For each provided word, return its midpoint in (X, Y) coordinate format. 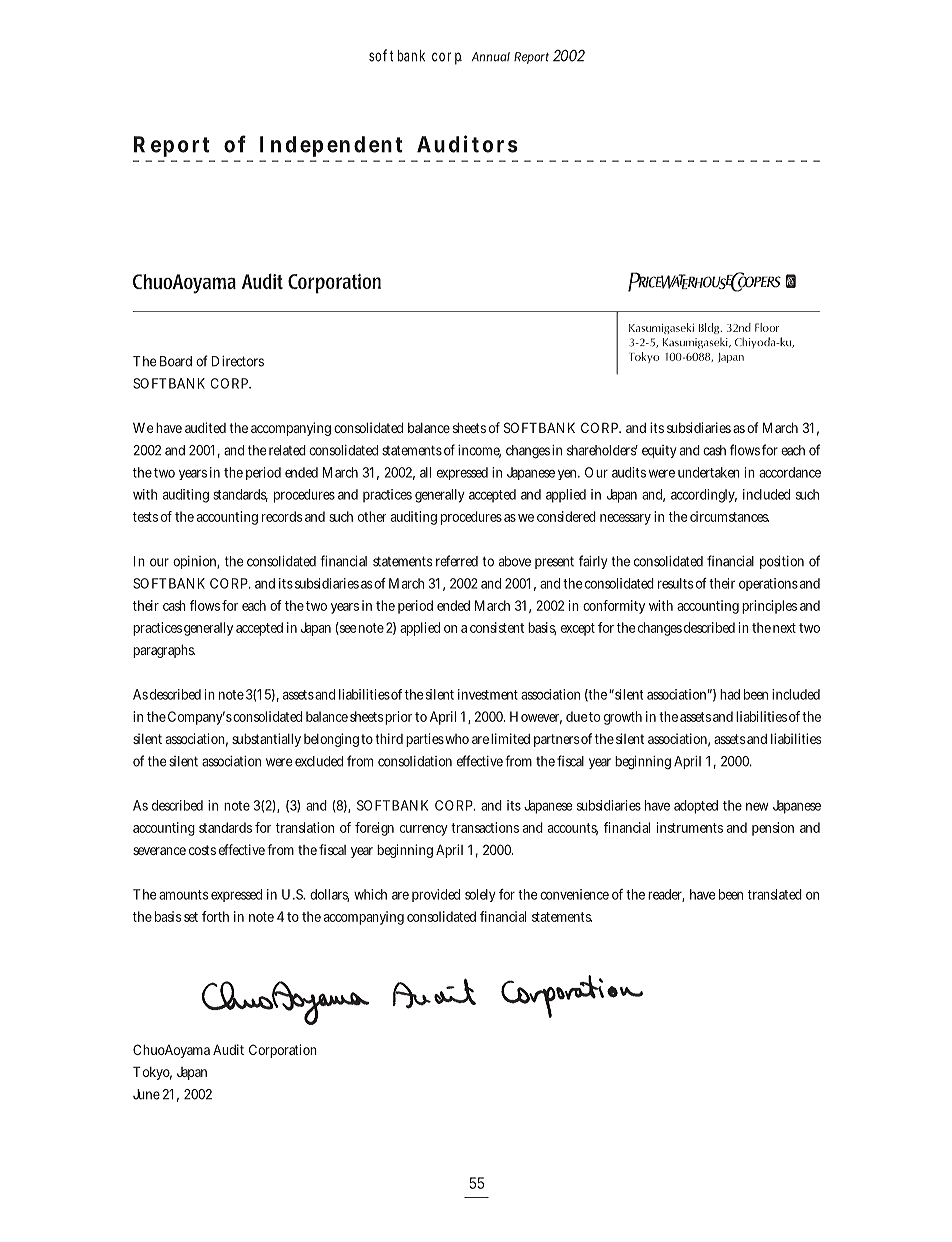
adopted (696, 807)
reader (666, 895)
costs (202, 850)
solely (480, 895)
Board (176, 361)
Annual (491, 57)
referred (457, 561)
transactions (485, 827)
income (479, 451)
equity (659, 451)
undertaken (709, 472)
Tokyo (152, 1073)
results (676, 583)
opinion (196, 562)
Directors (238, 361)
